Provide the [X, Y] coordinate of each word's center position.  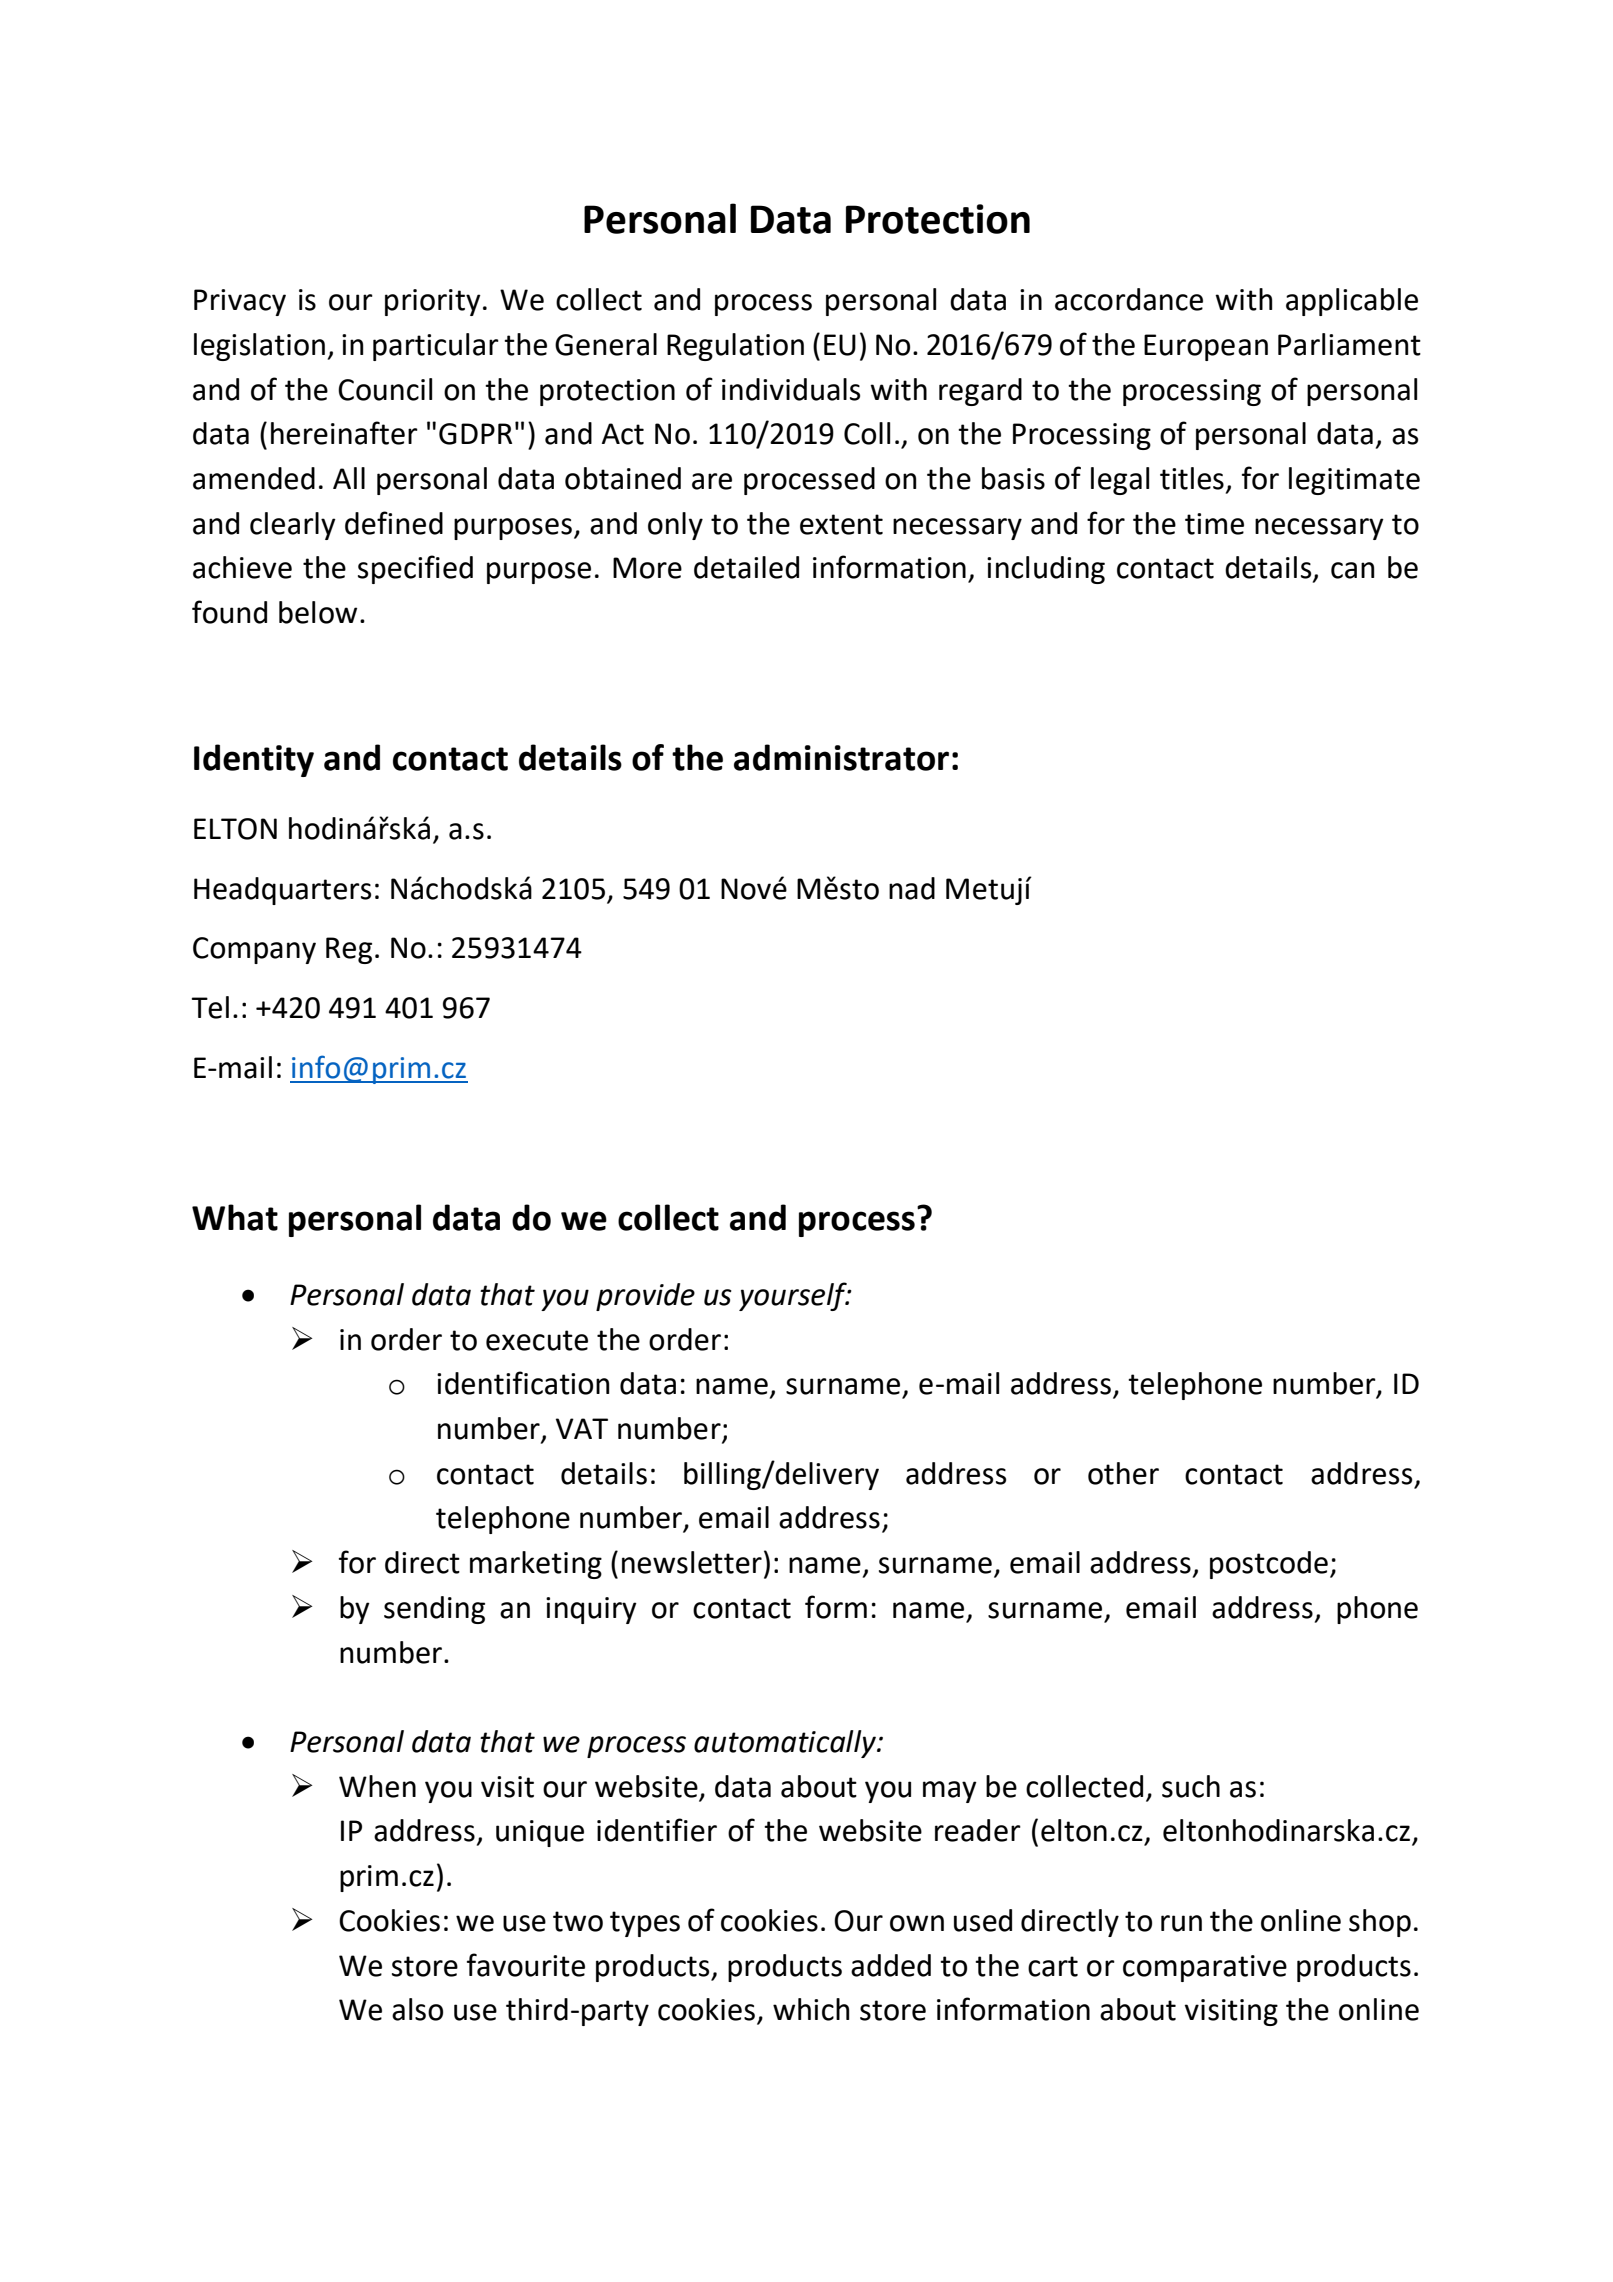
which [811, 2009]
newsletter [692, 1562]
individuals [791, 389]
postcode [1269, 1565]
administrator [841, 757]
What [235, 1217]
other [1123, 1473]
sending [434, 1610]
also [417, 2009]
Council [385, 389]
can [1353, 570]
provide [645, 1297]
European [1206, 347]
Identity [254, 760]
